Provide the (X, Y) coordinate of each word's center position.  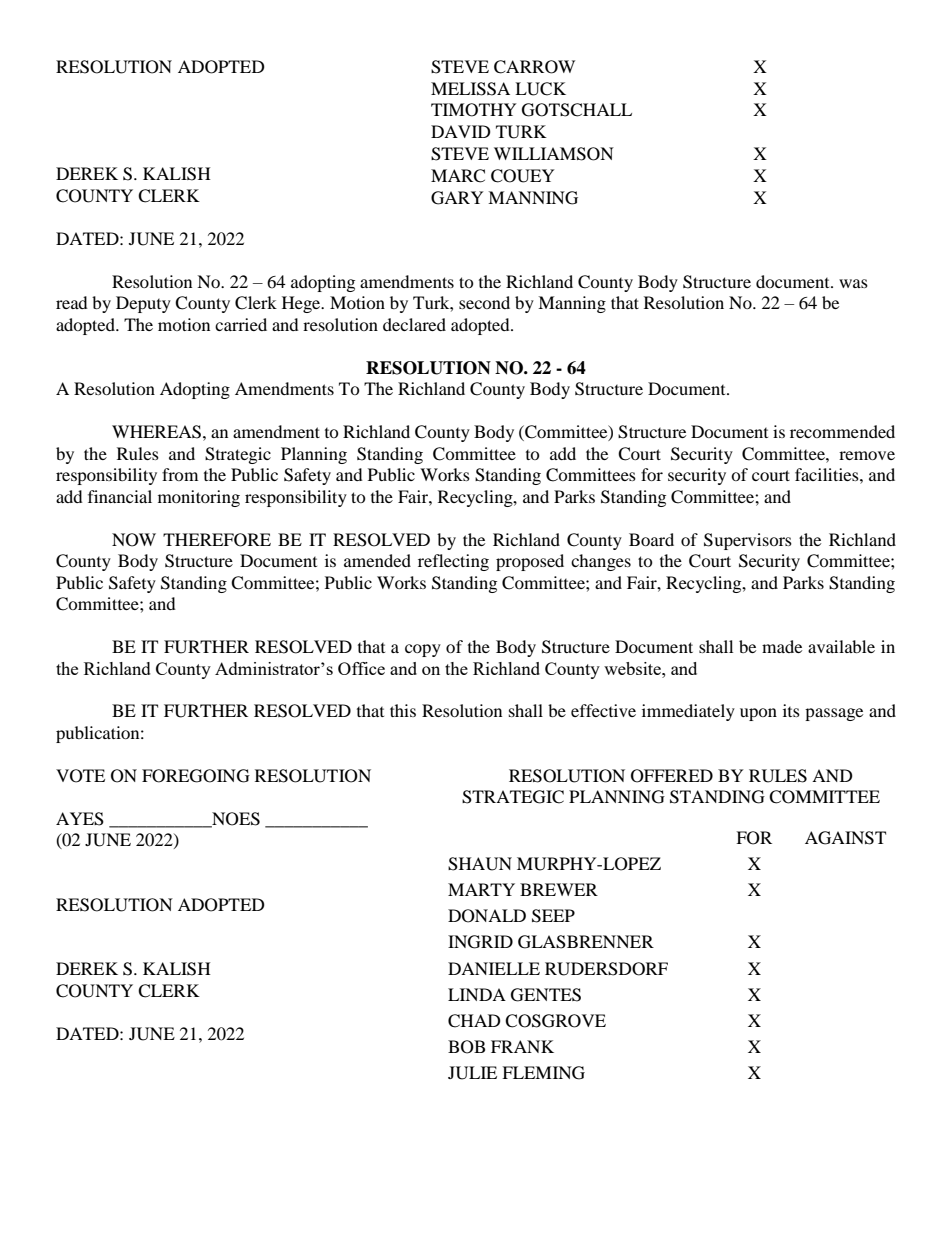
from (180, 474)
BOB (466, 1047)
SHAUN (480, 864)
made (782, 646)
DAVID (461, 131)
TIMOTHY (474, 110)
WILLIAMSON (554, 154)
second (484, 302)
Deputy (143, 304)
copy (423, 650)
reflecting (453, 562)
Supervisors (748, 541)
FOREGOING (196, 776)
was (853, 283)
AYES (80, 819)
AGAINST (845, 838)
